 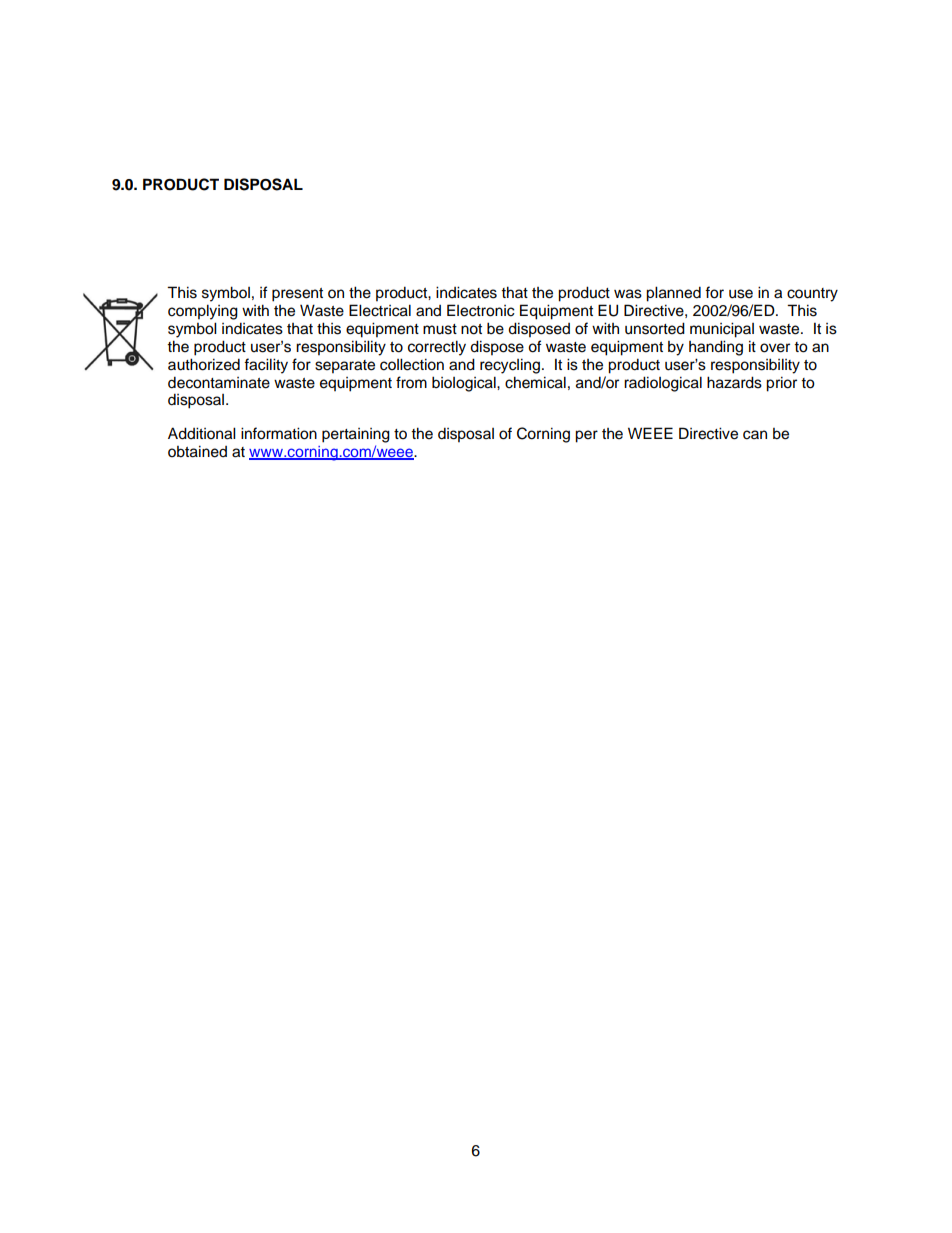 I want to click on Electronic, so click(x=481, y=310).
